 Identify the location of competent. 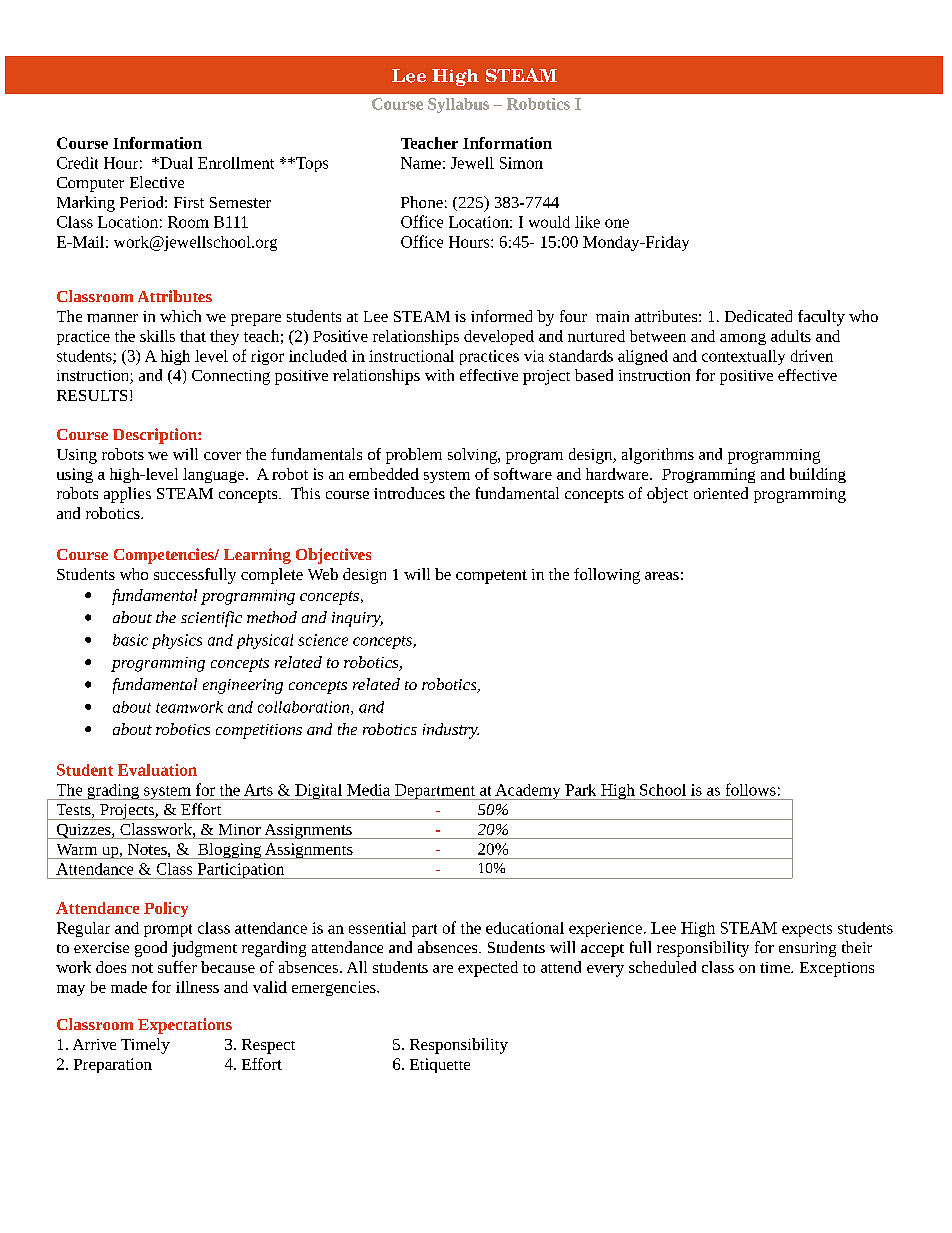
(491, 577).
